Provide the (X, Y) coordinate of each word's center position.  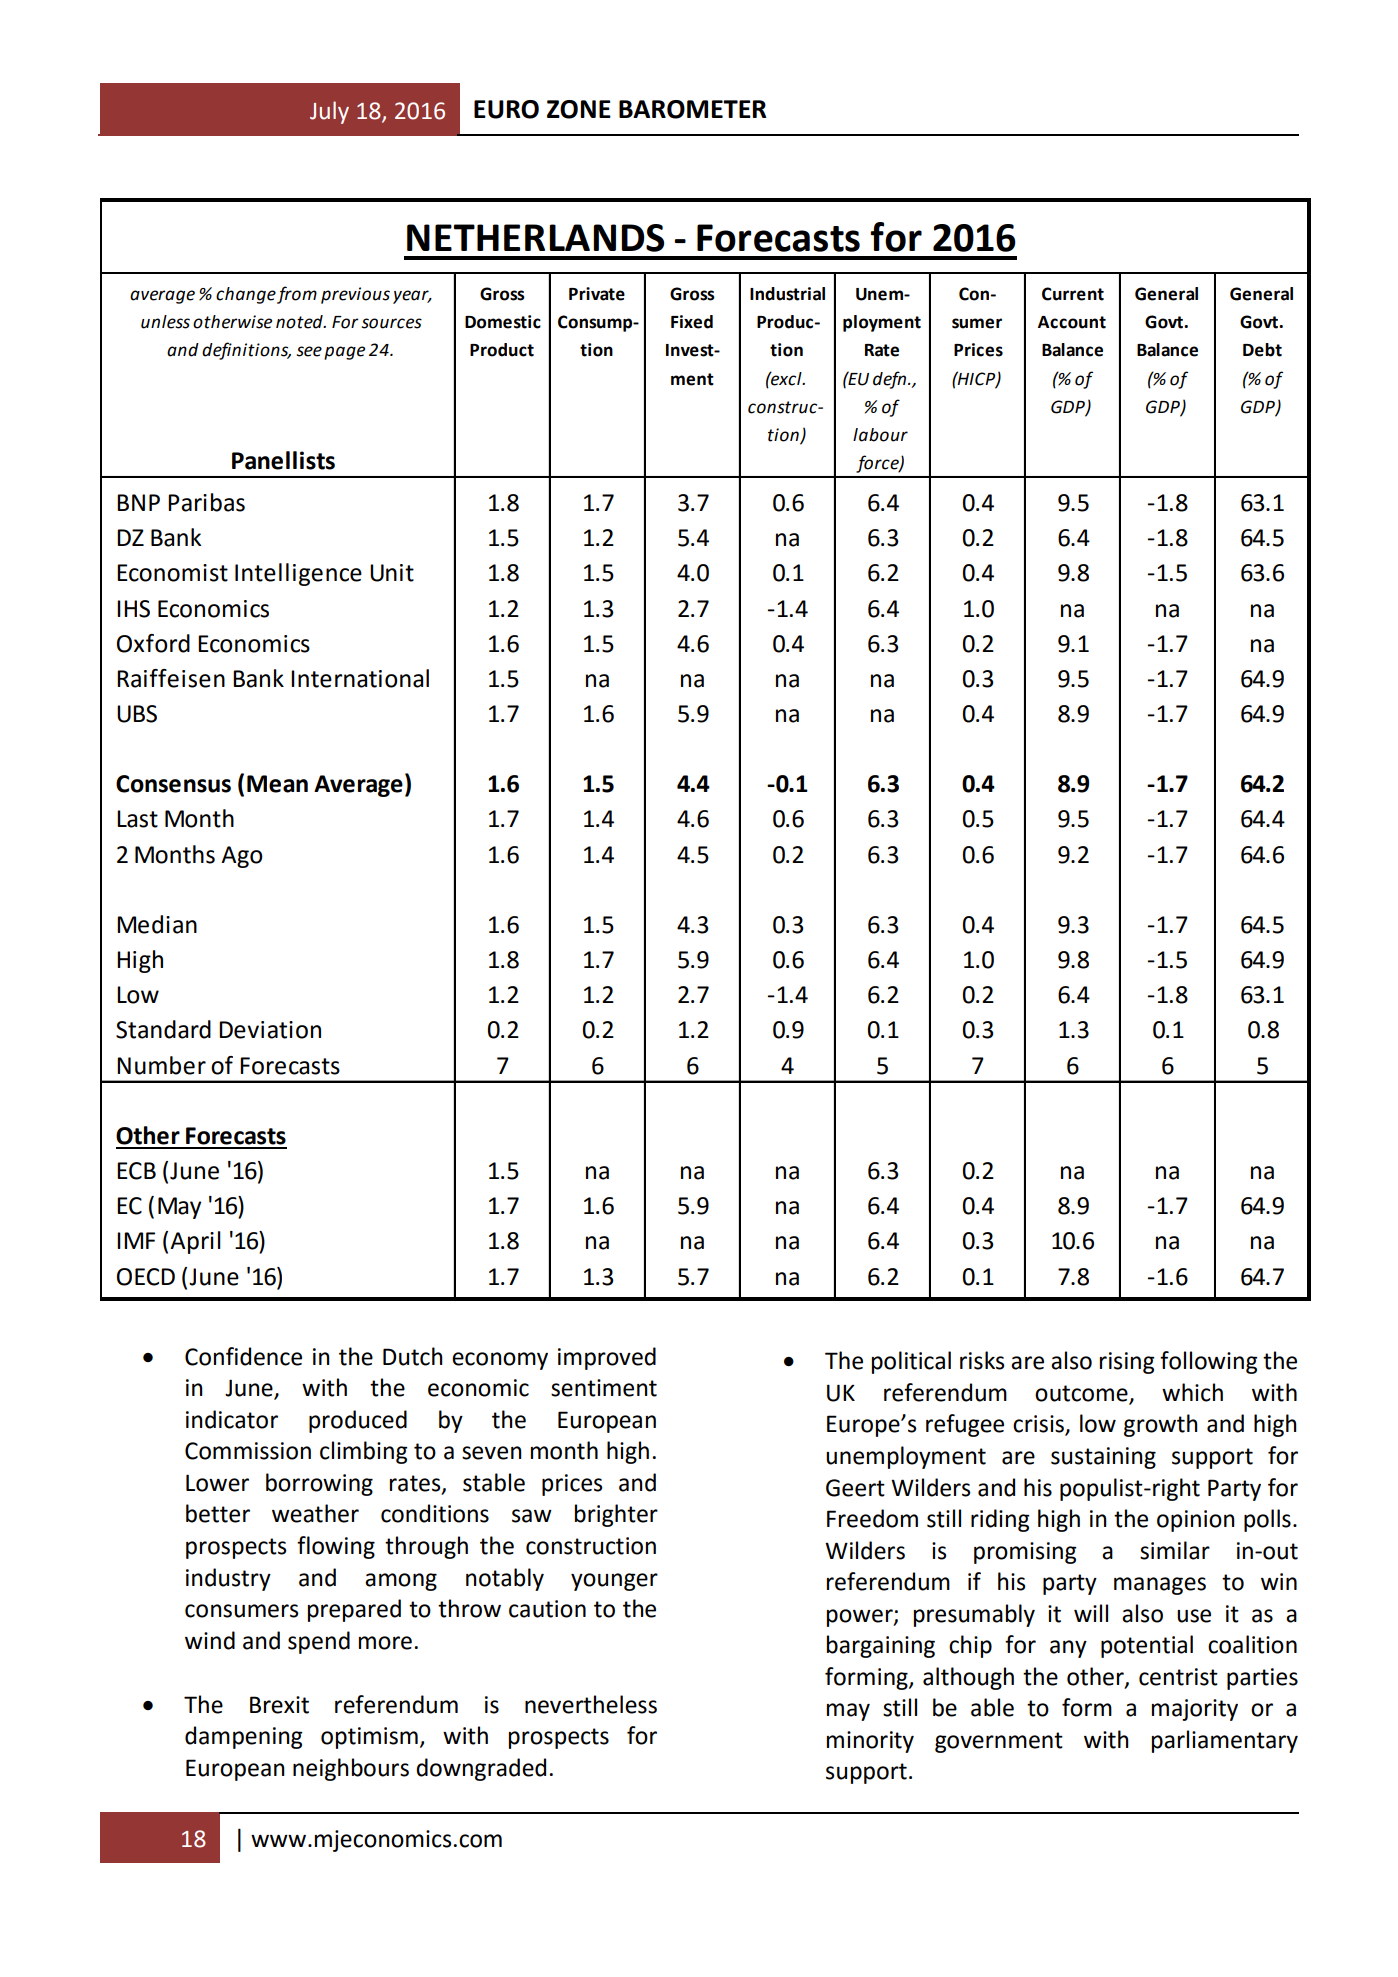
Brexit (279, 1705)
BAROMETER (692, 109)
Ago (242, 857)
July (329, 112)
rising (1127, 1363)
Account (1072, 322)
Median (157, 924)
